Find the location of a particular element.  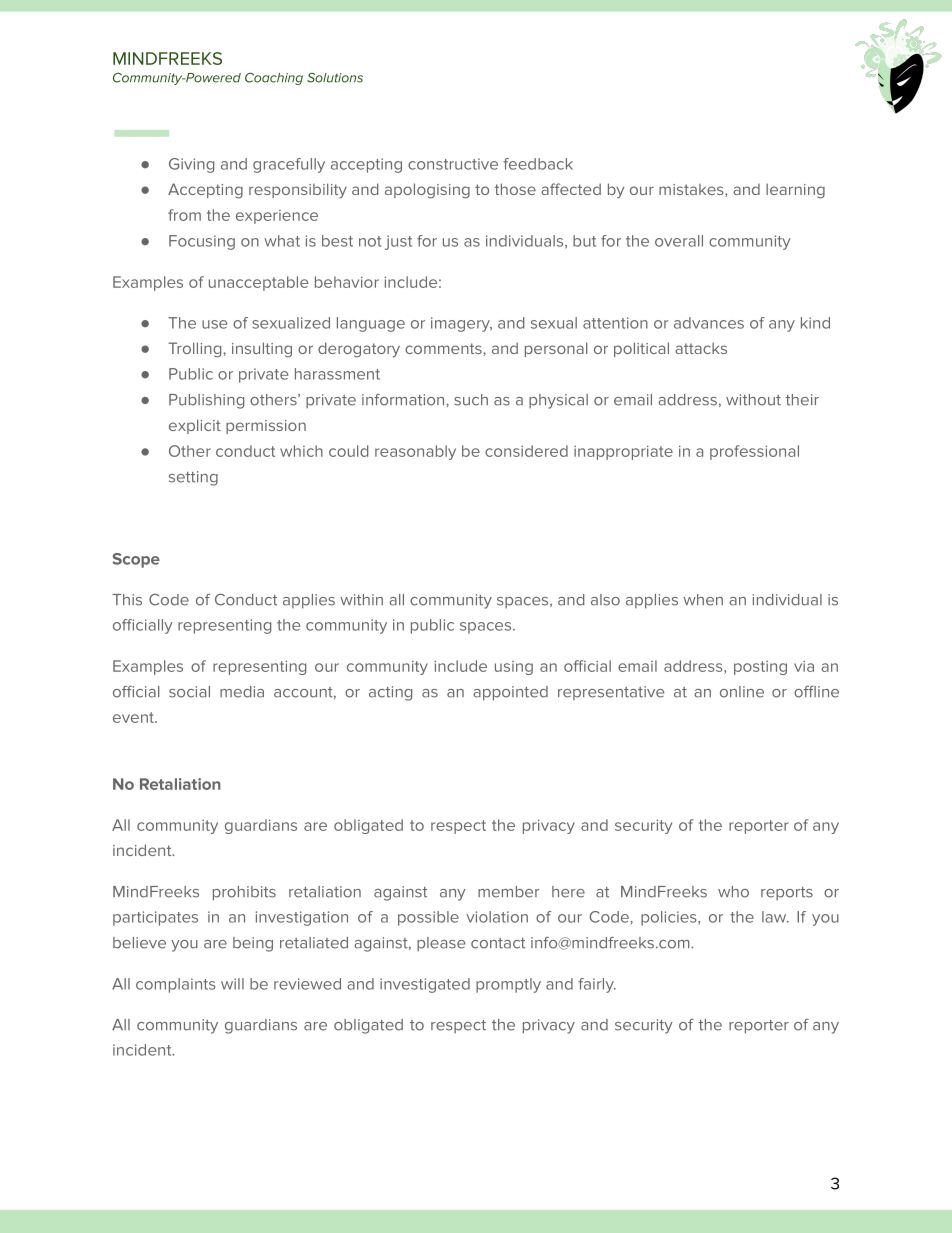

Coaching is located at coordinates (274, 79).
